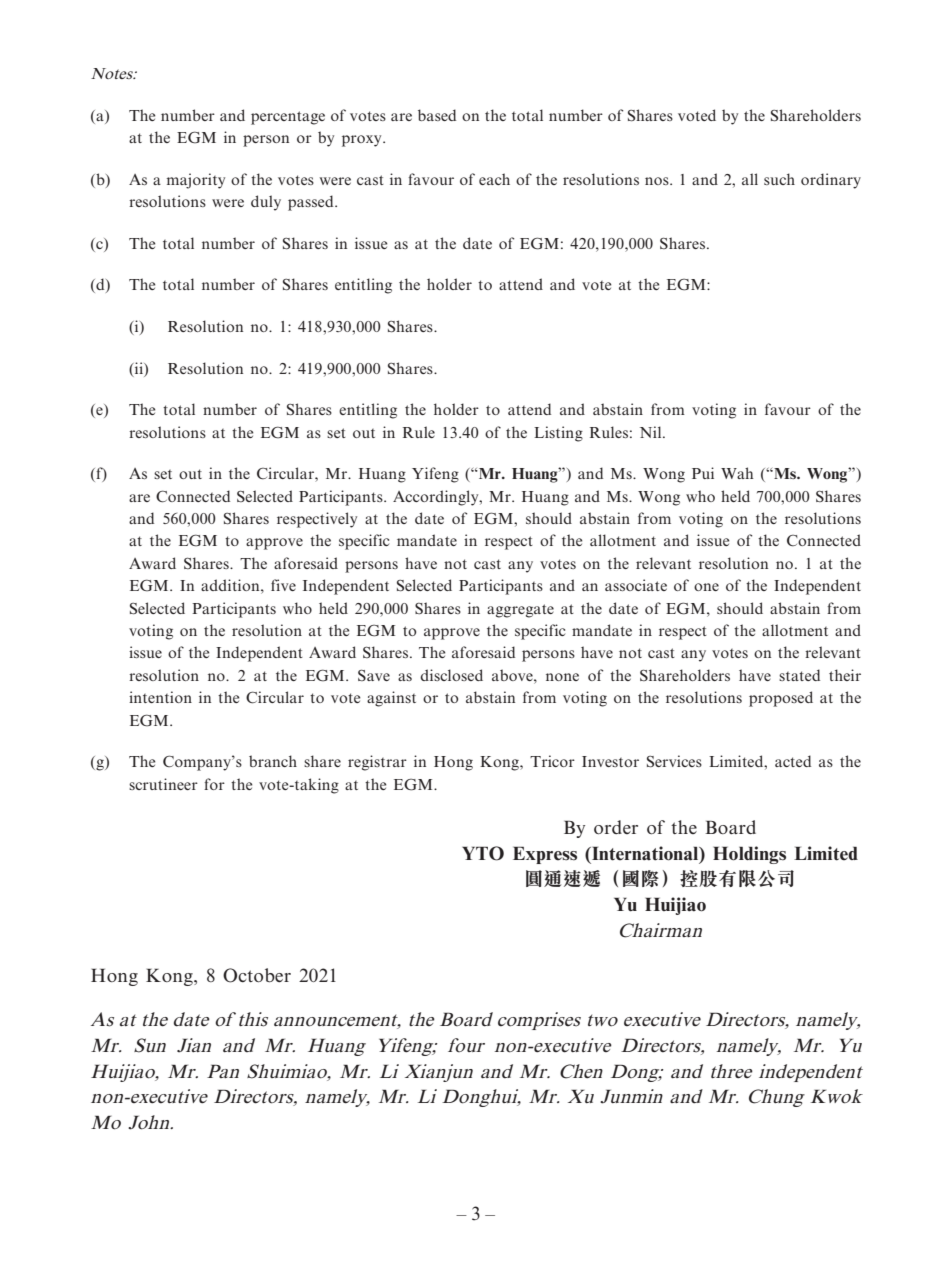 The width and height of the image is (952, 1270). Describe the element at coordinates (610, 761) in the image. I see `Investor` at that location.
